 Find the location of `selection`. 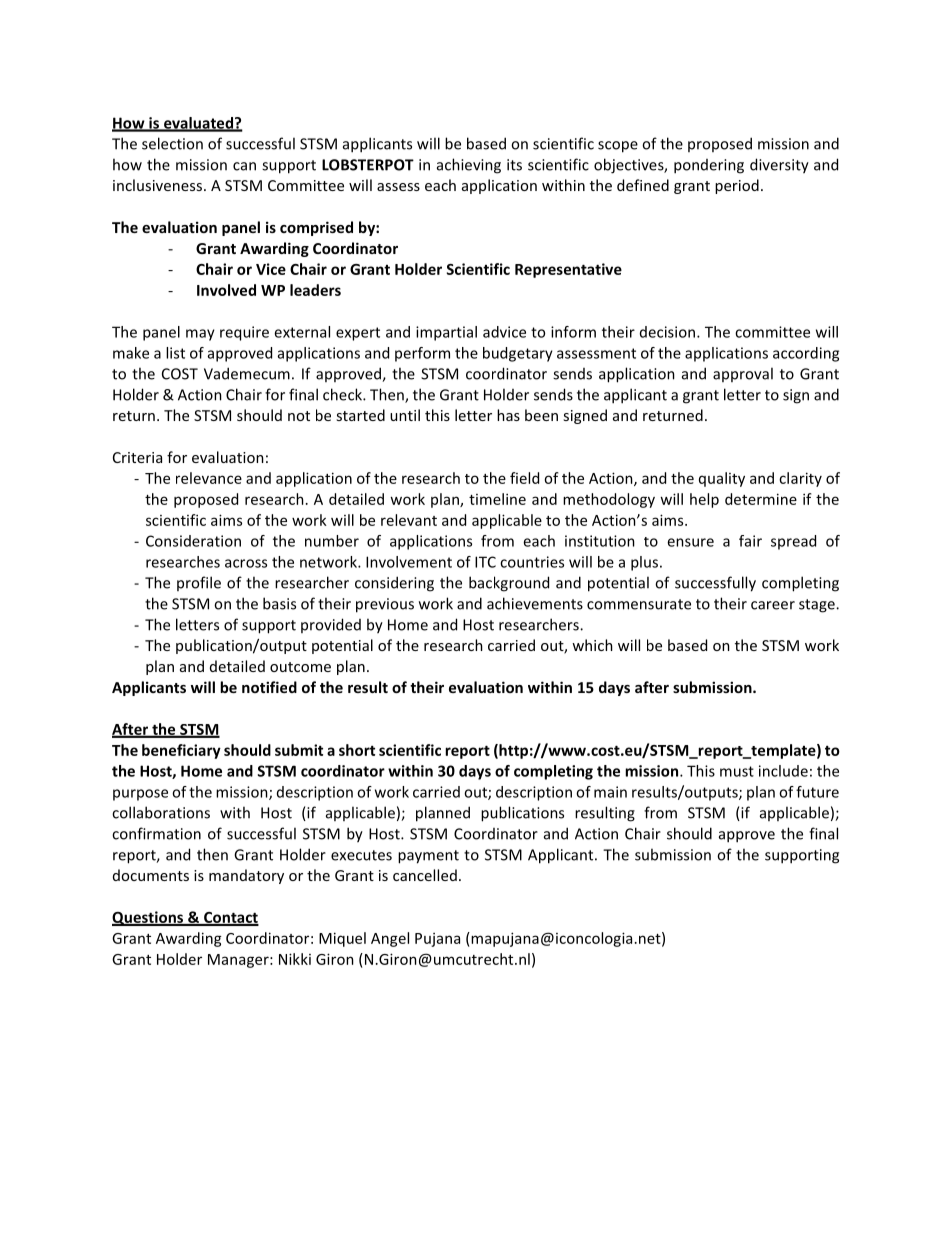

selection is located at coordinates (172, 143).
